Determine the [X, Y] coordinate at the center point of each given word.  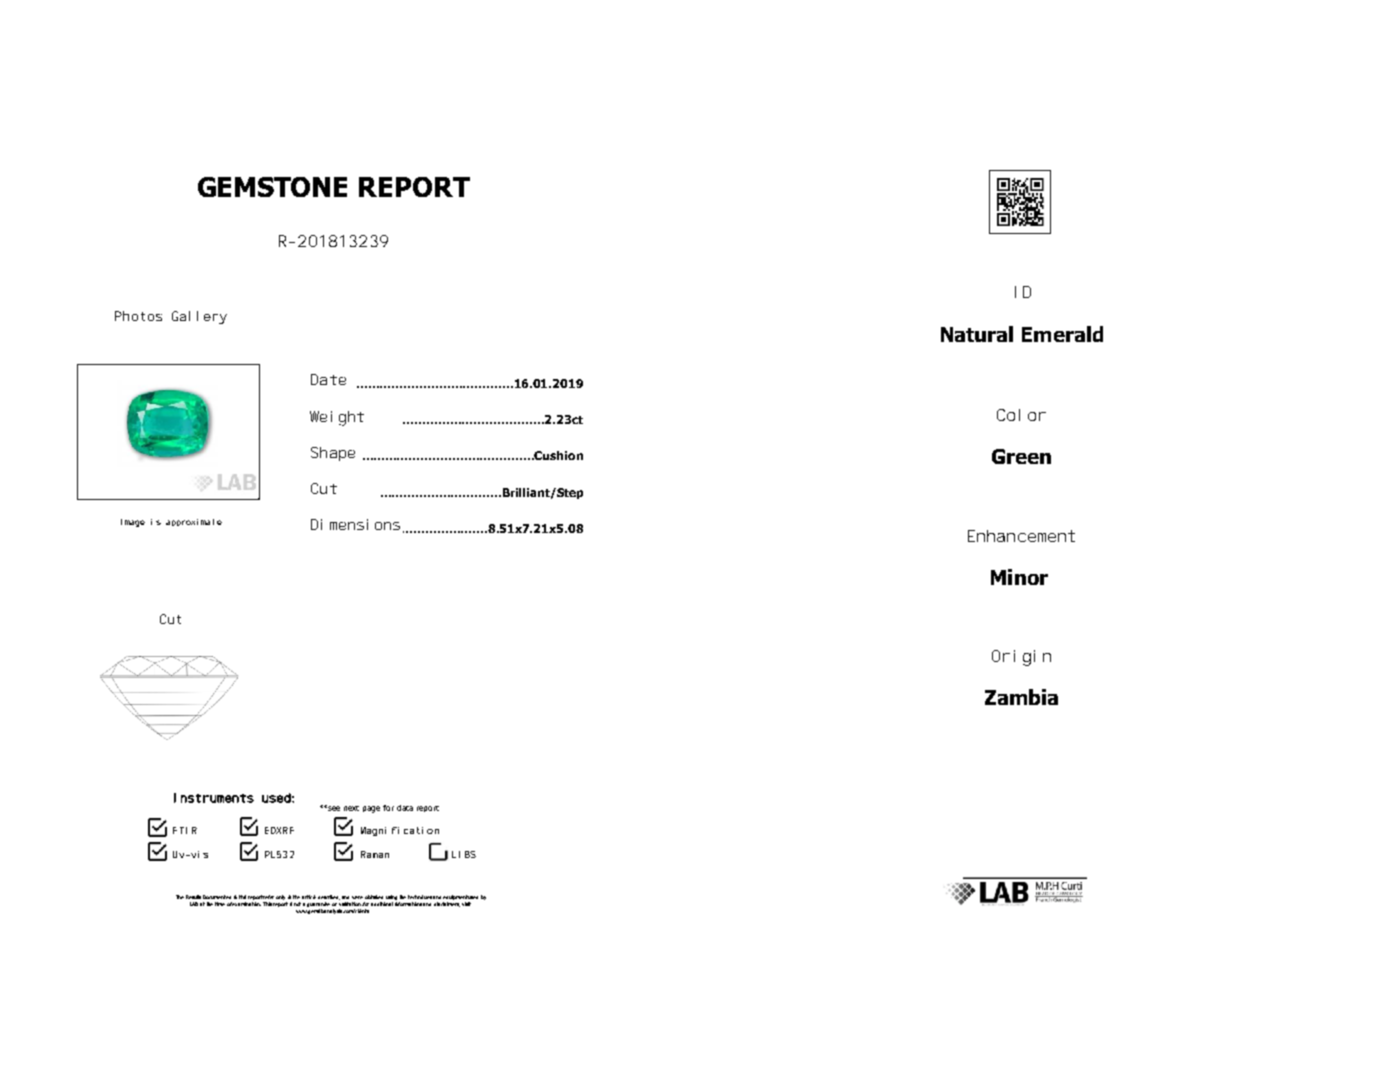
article [309, 897]
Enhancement [1021, 536]
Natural [977, 334]
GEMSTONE [272, 187]
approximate [194, 522]
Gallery [199, 317]
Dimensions [355, 524]
